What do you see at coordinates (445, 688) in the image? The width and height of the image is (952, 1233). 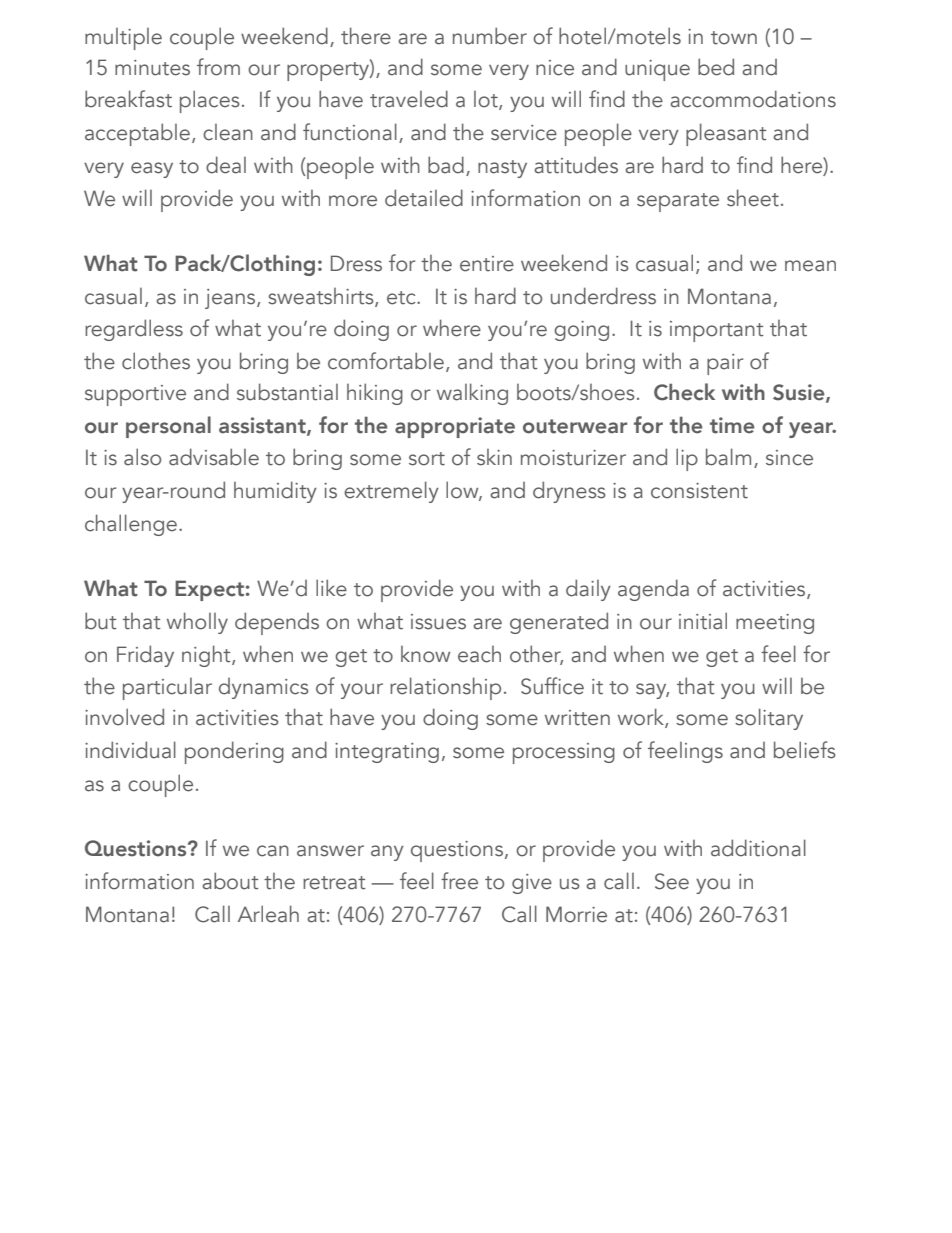 I see `relationship` at bounding box center [445, 688].
